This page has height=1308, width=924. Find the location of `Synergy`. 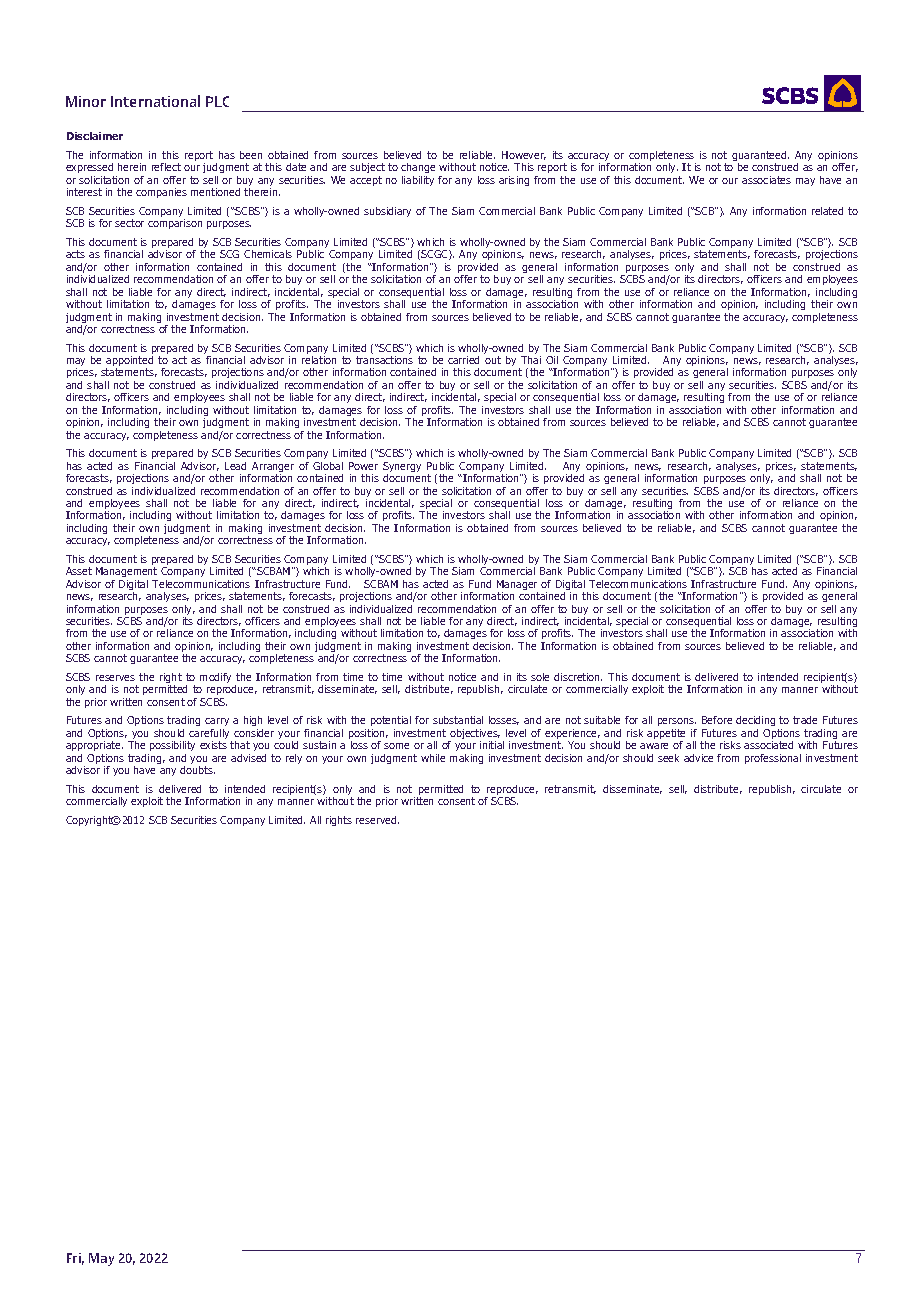

Synergy is located at coordinates (402, 468).
